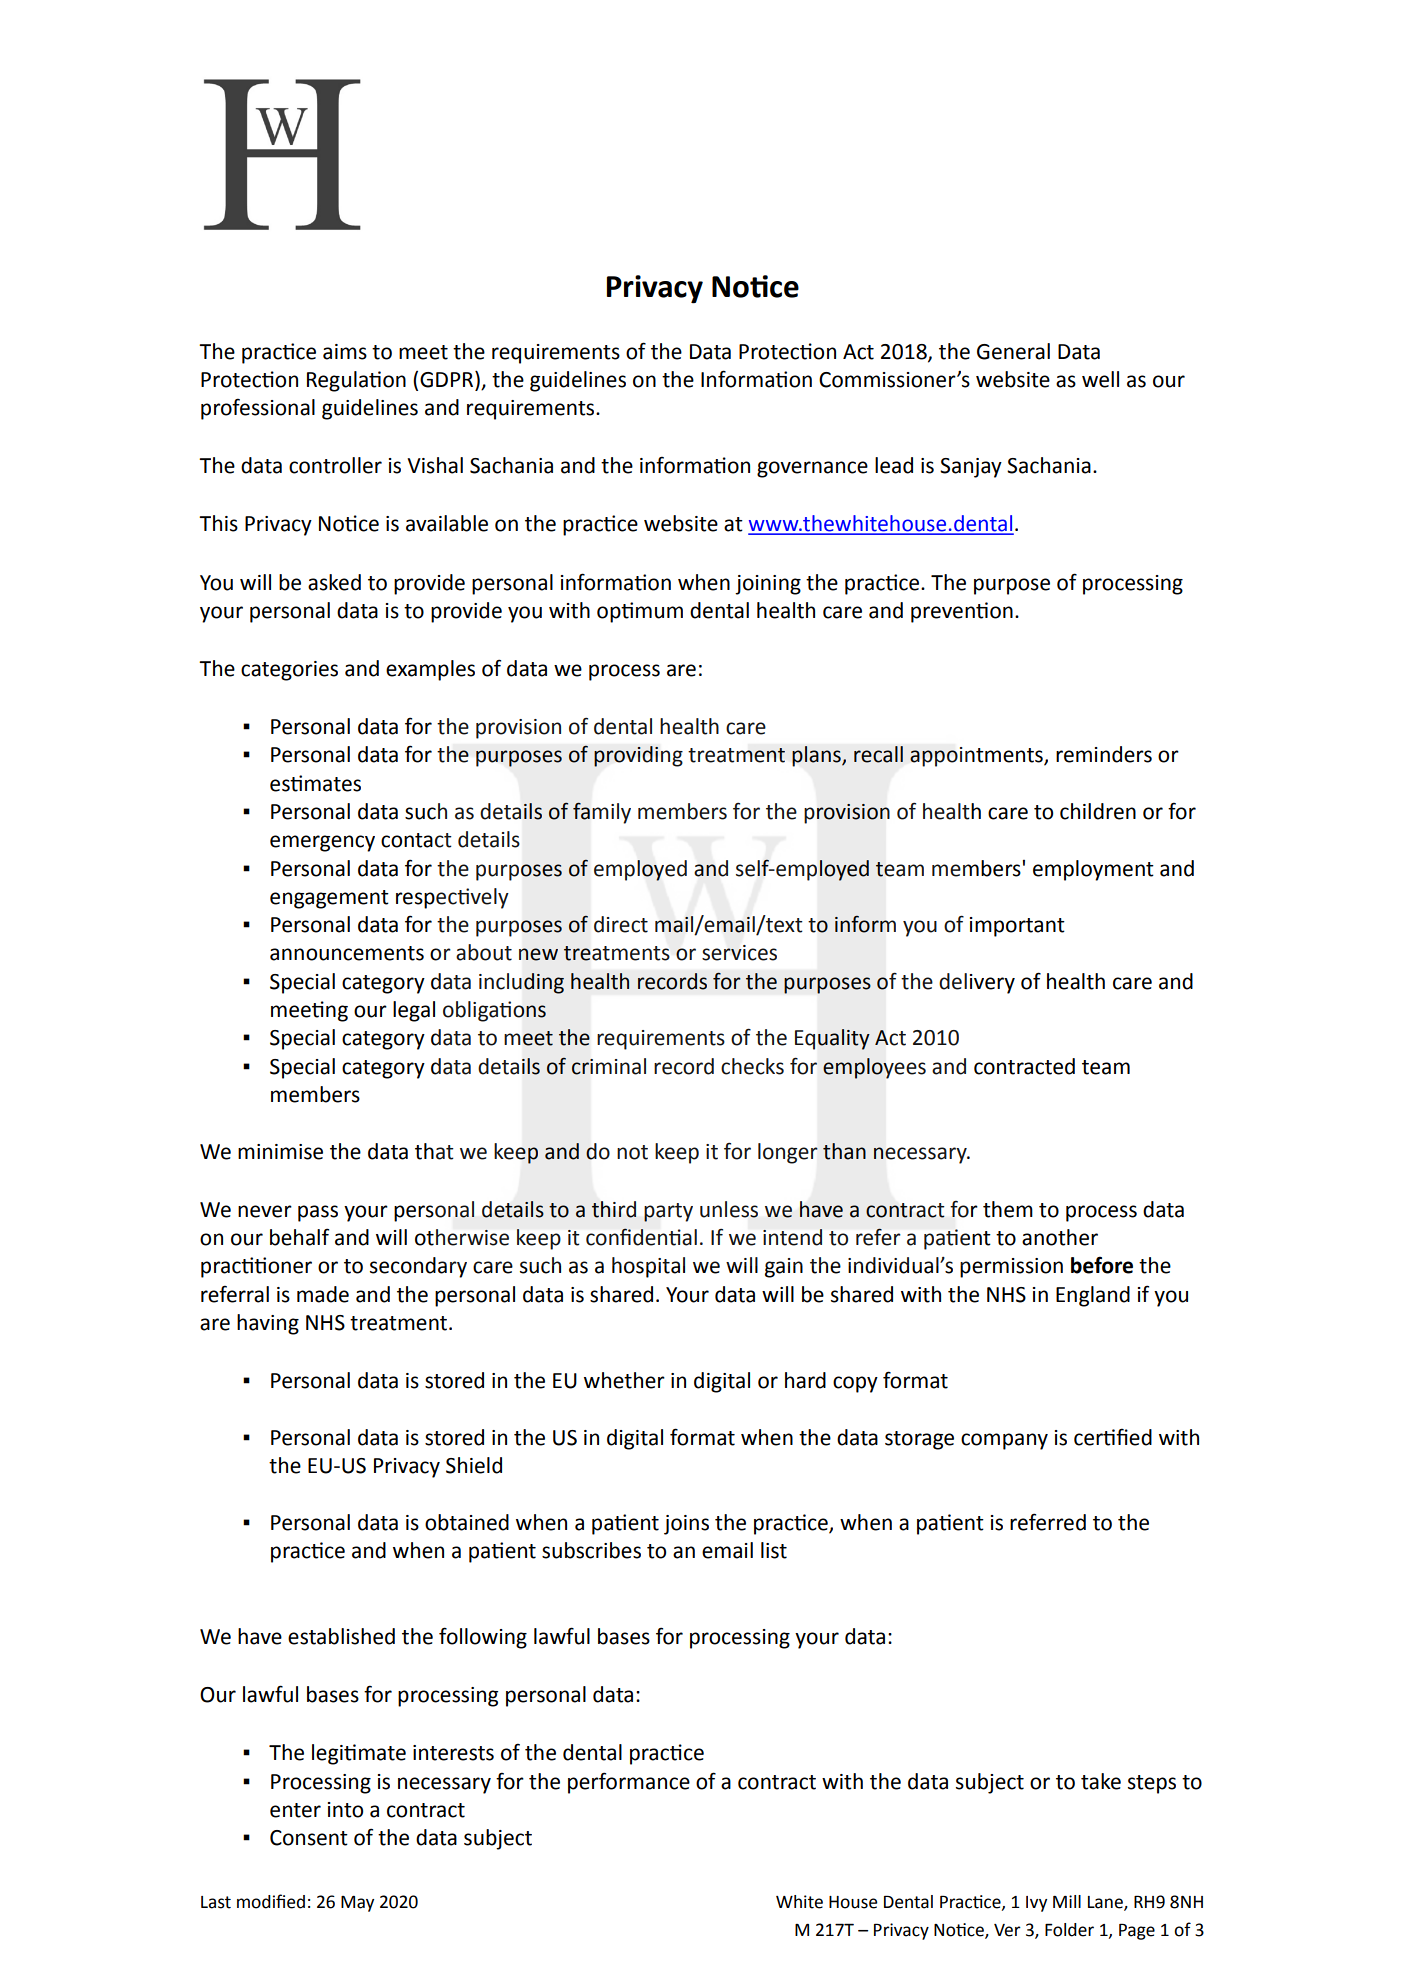 This screenshot has height=1987, width=1404. Describe the element at coordinates (357, 1904) in the screenshot. I see `May` at that location.
